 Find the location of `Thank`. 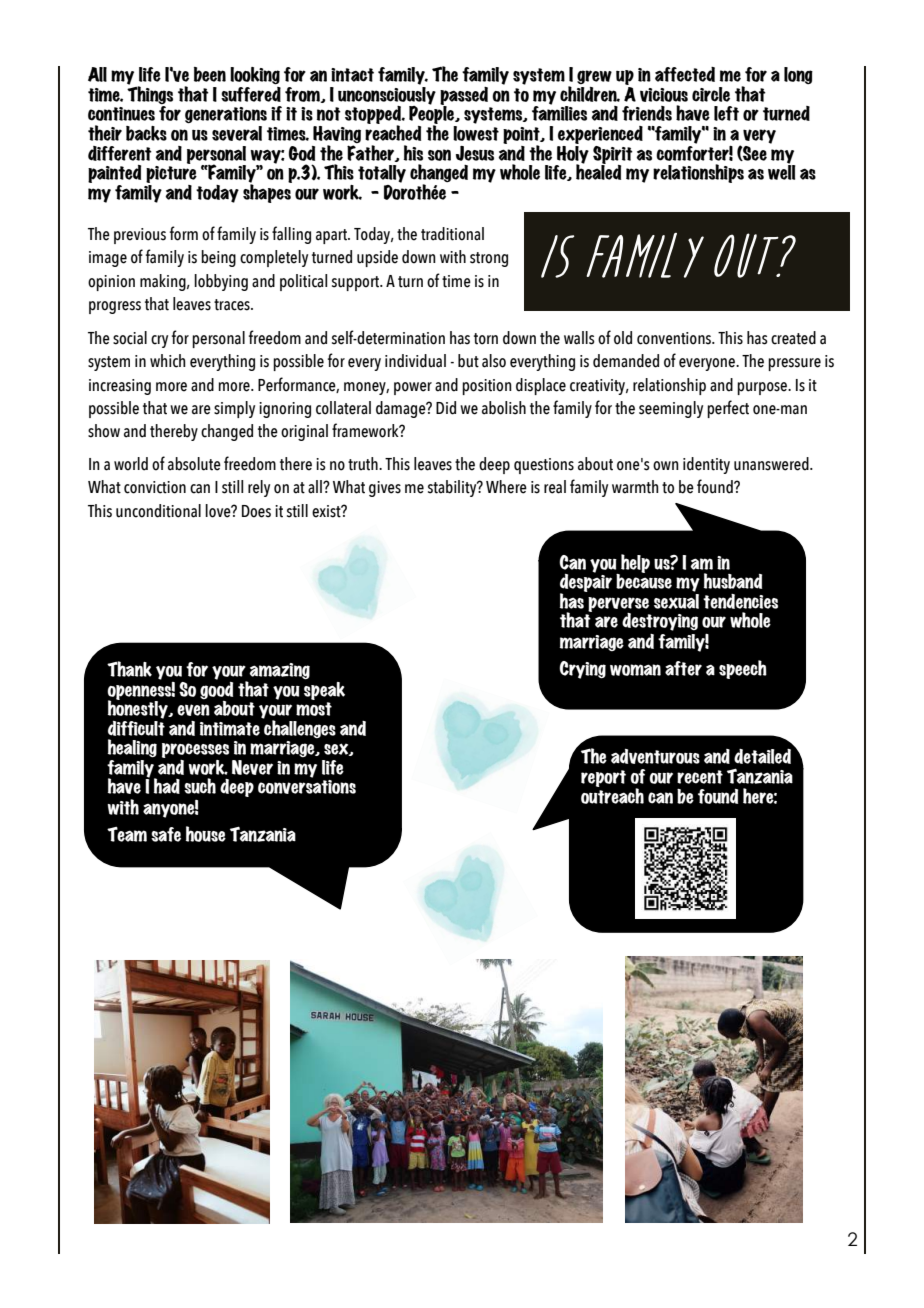

Thank is located at coordinates (129, 669).
